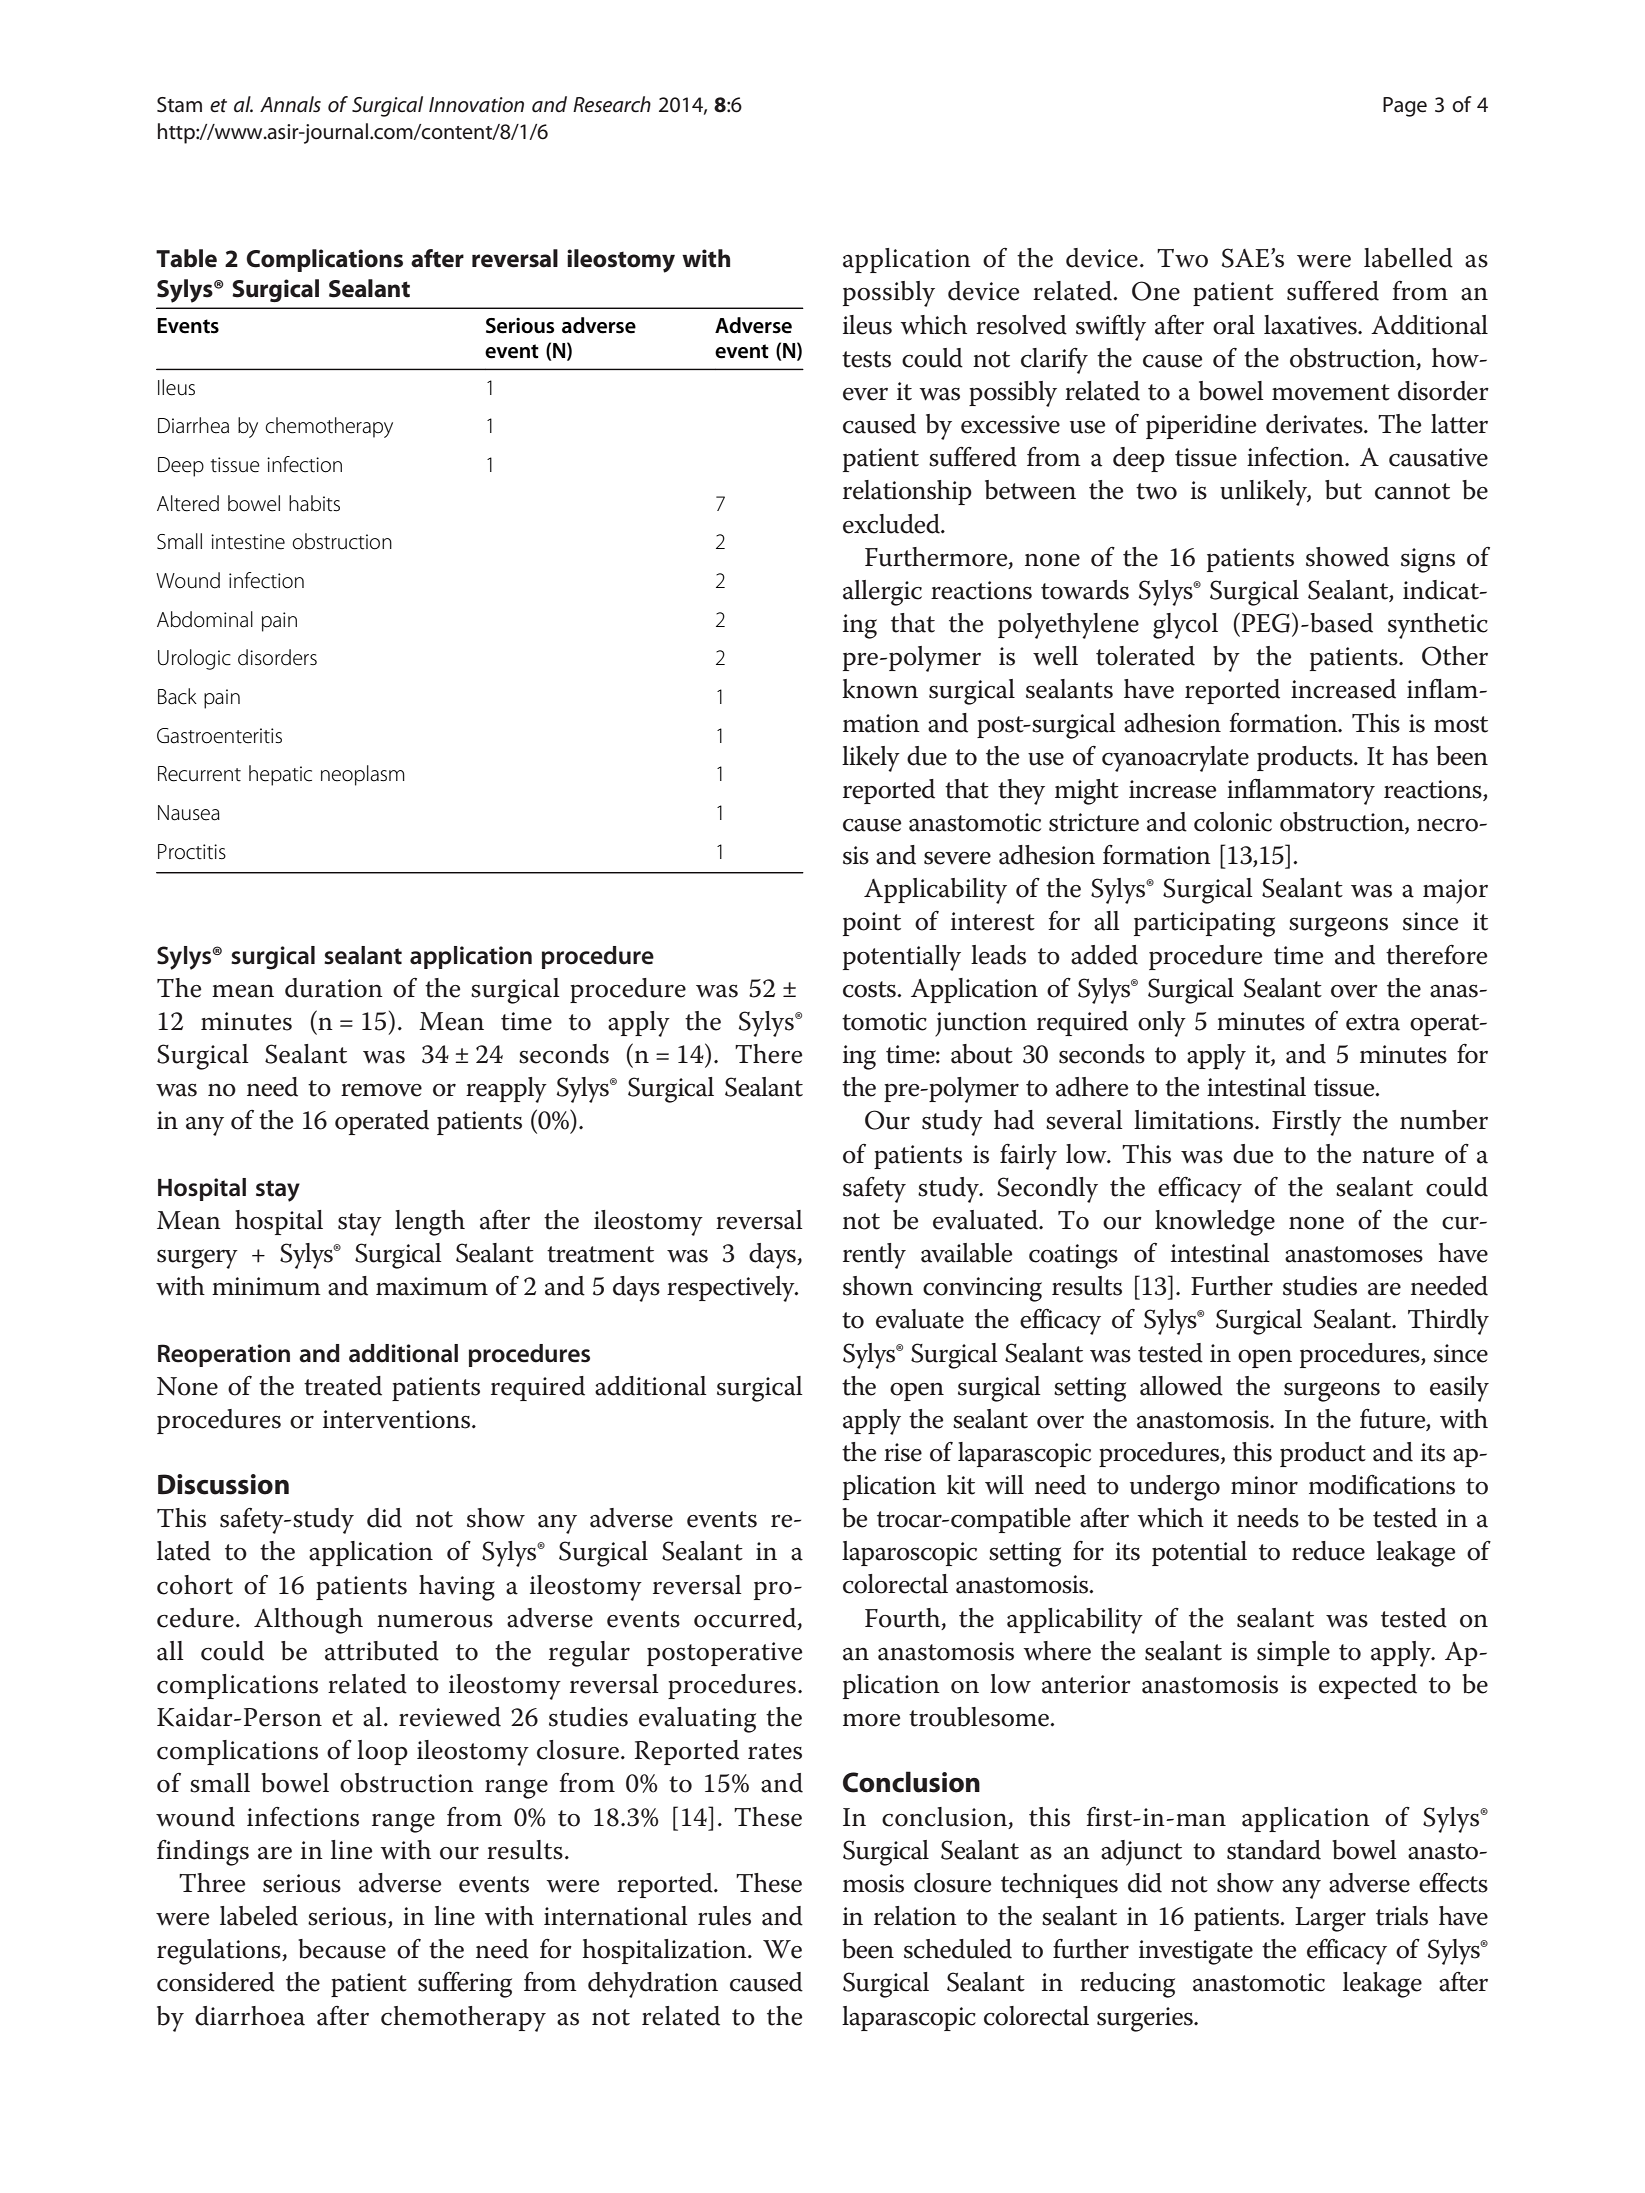  What do you see at coordinates (1405, 107) in the screenshot?
I see `Page` at bounding box center [1405, 107].
